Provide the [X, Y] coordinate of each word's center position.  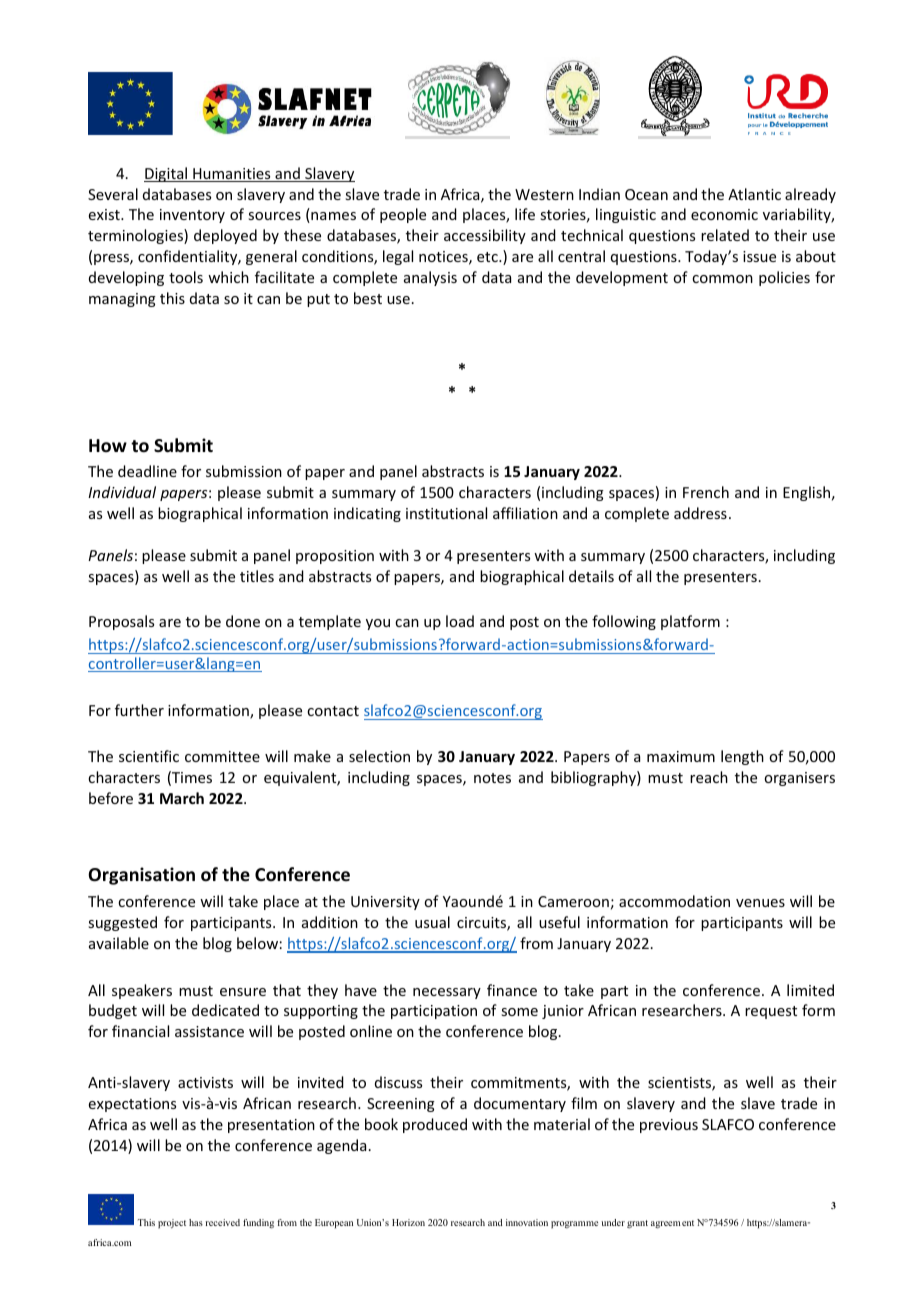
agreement [672, 1224]
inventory [192, 216]
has [196, 1222]
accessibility [485, 236]
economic [724, 214]
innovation [527, 1222]
